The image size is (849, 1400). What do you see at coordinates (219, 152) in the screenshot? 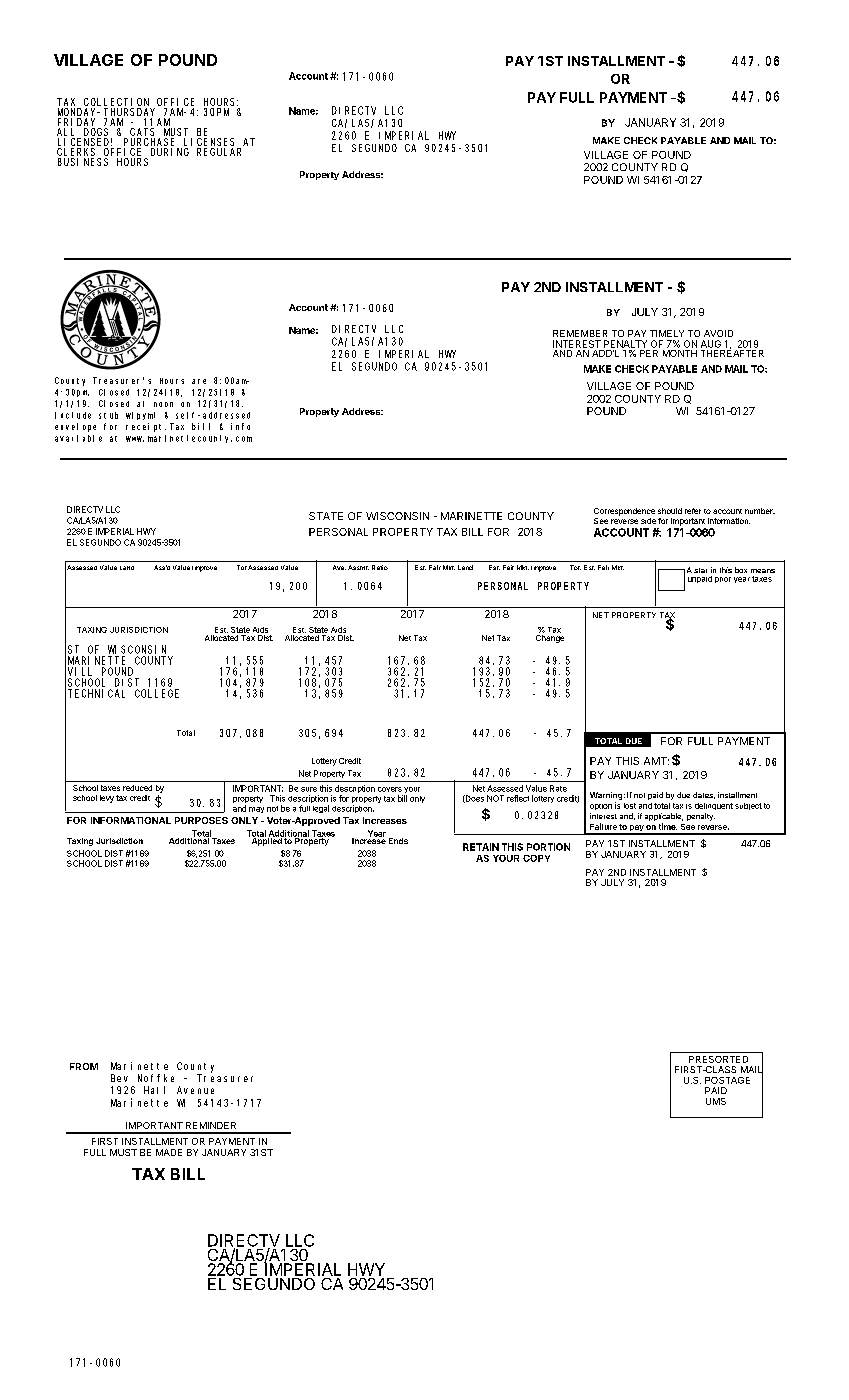
I see `REGULAR` at bounding box center [219, 152].
